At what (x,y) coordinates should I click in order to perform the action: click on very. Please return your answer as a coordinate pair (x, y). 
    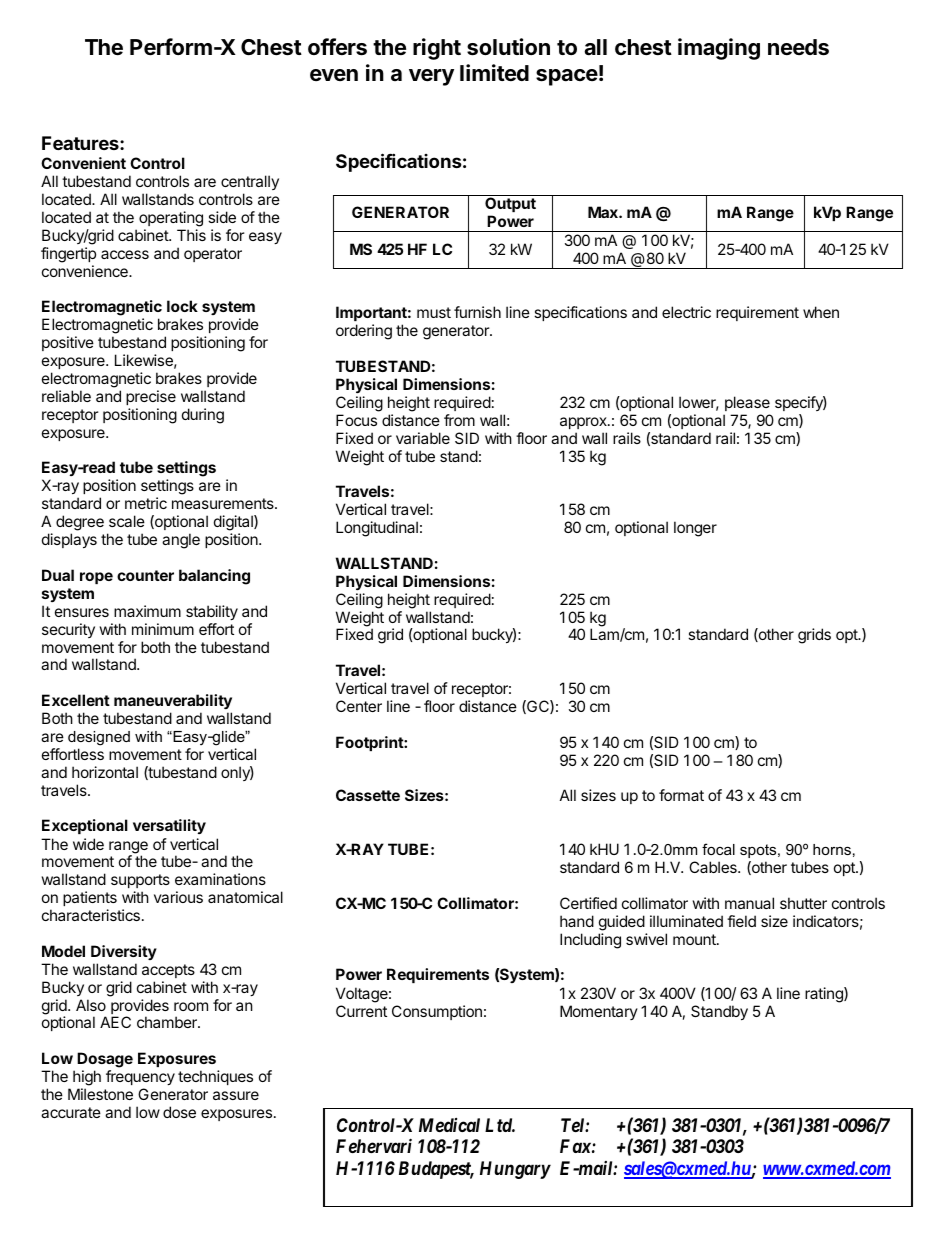
    Looking at the image, I should click on (431, 77).
